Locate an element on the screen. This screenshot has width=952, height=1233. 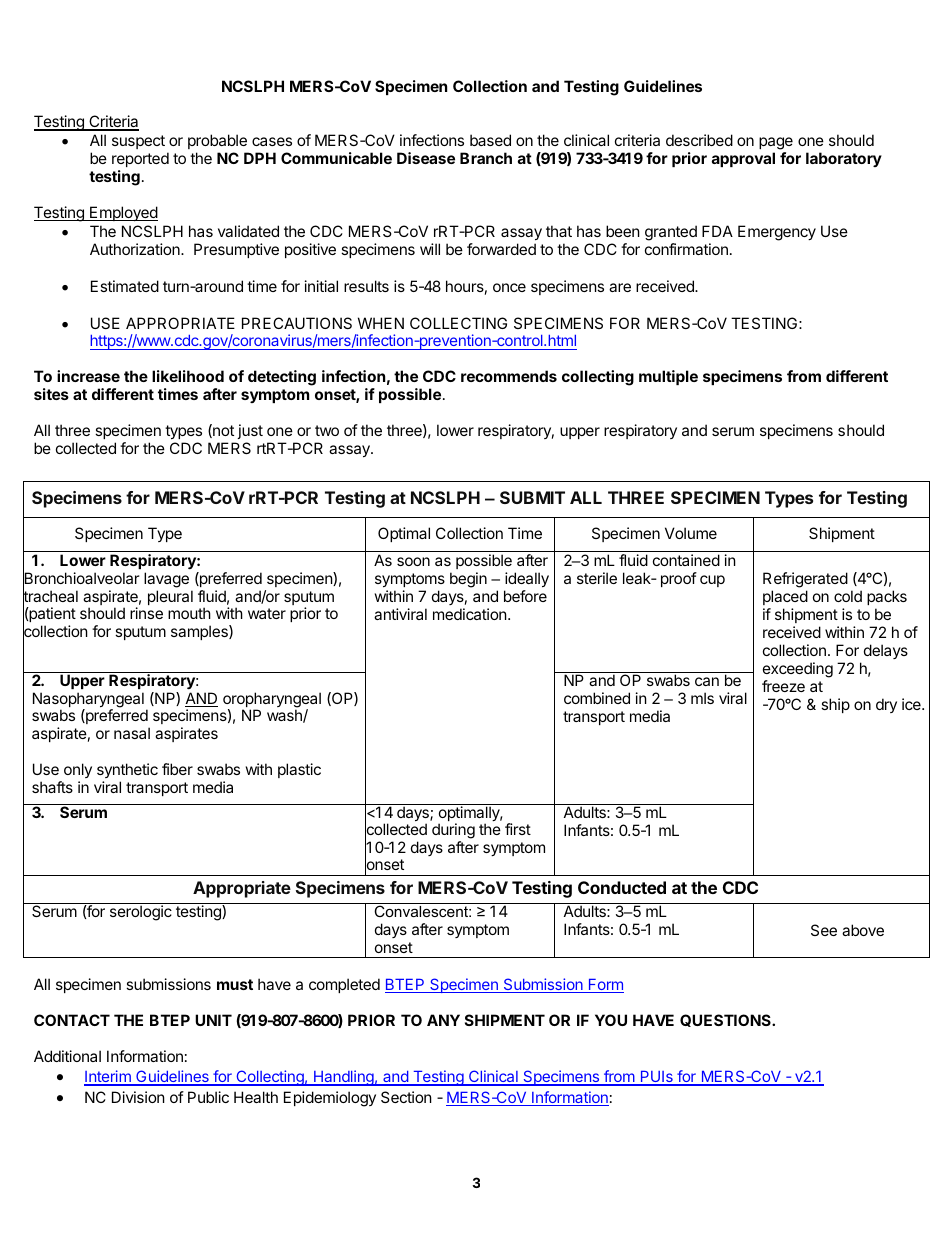
rinse is located at coordinates (146, 613).
